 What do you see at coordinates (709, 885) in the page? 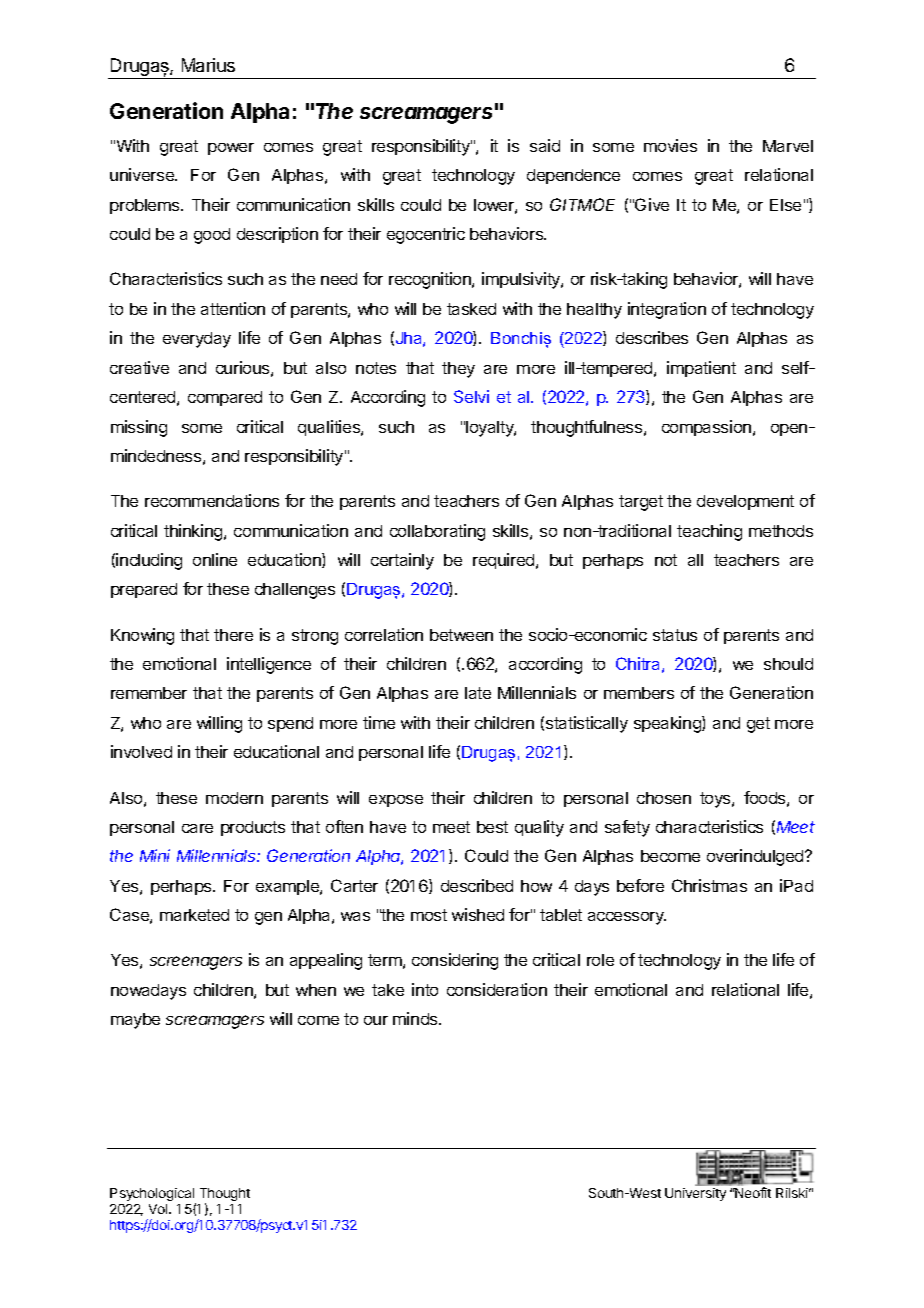
I see `Christmas` at bounding box center [709, 885].
